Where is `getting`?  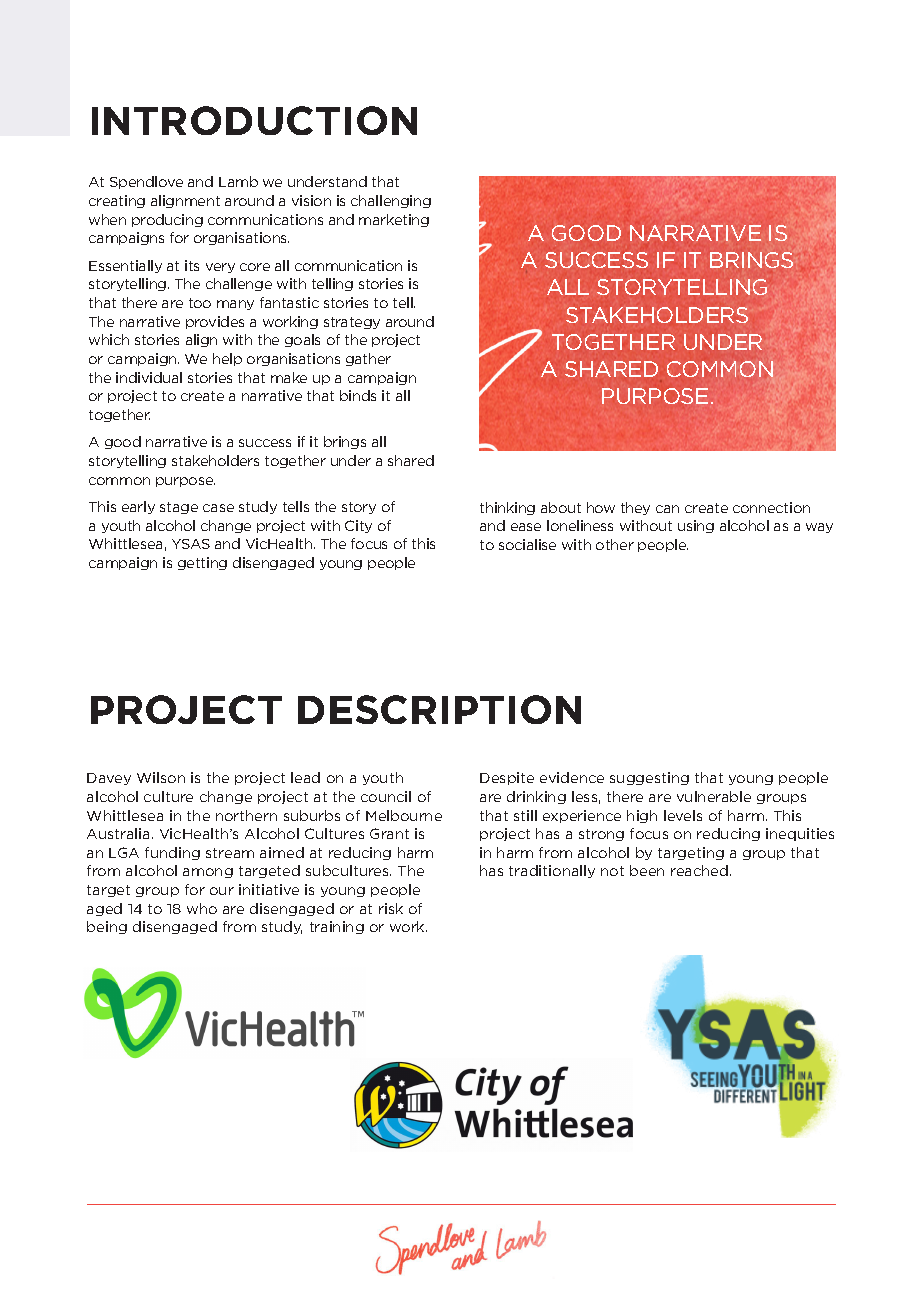
getting is located at coordinates (202, 563).
